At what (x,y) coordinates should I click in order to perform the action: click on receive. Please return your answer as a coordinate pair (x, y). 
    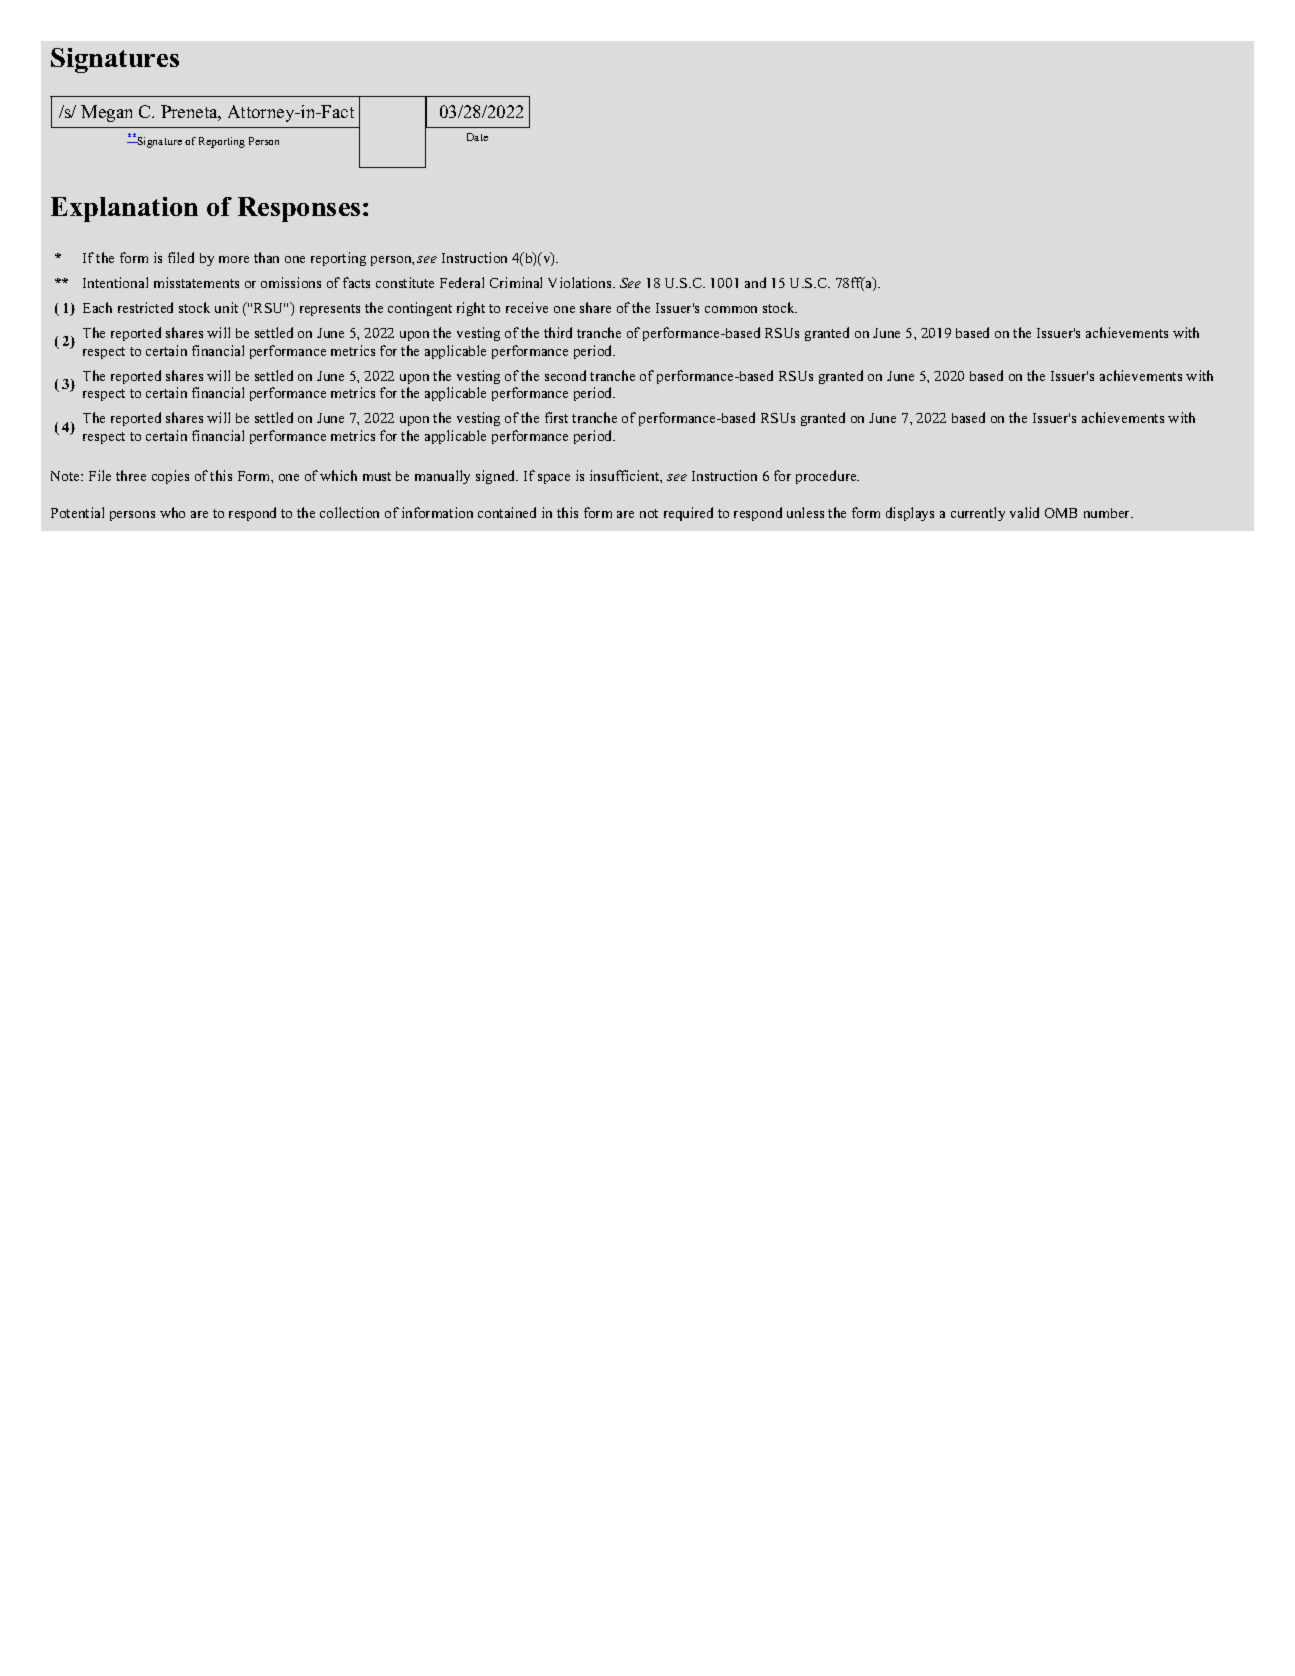
    Looking at the image, I should click on (527, 307).
